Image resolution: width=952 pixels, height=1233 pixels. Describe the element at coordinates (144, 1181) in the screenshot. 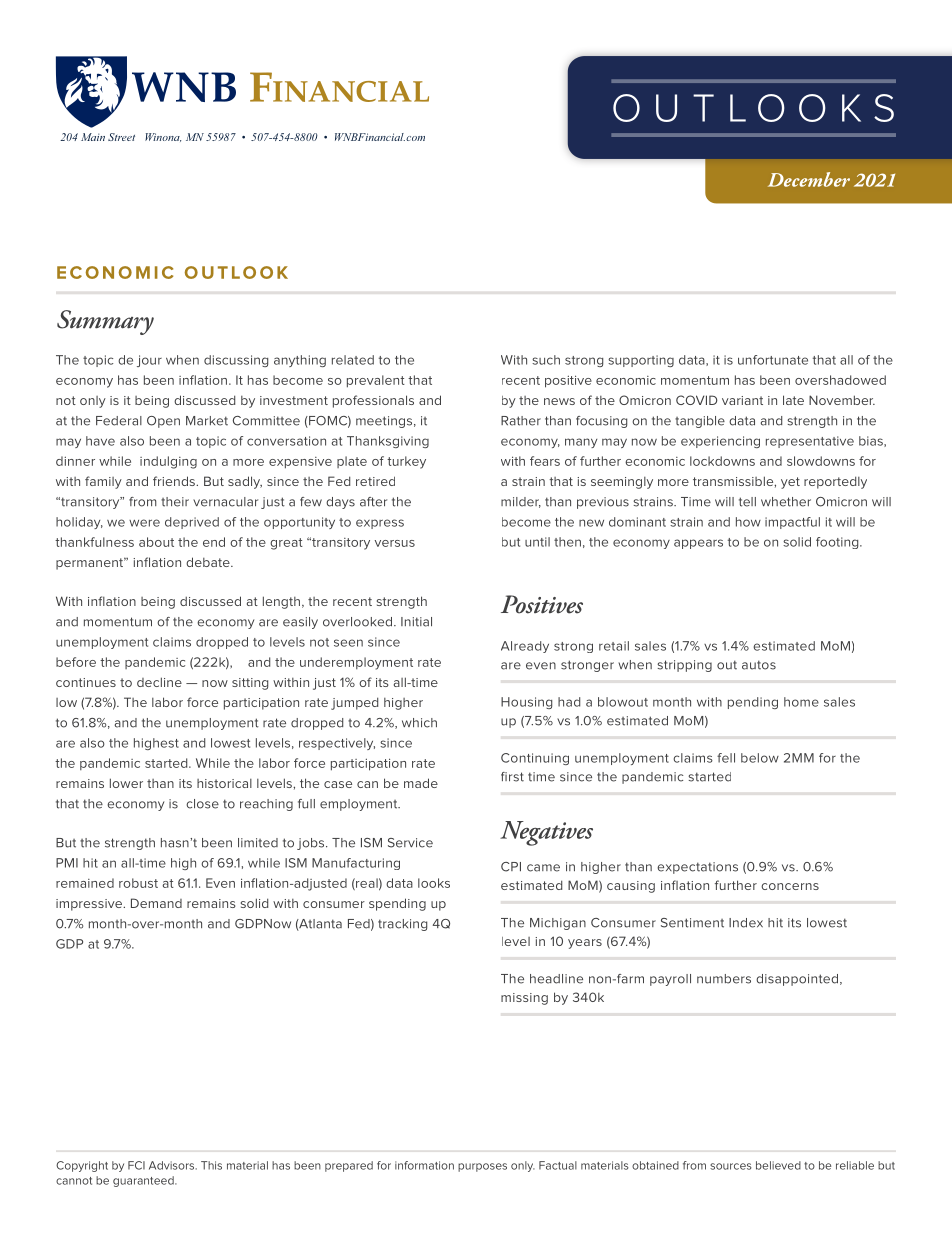

I see `guaranteed` at that location.
